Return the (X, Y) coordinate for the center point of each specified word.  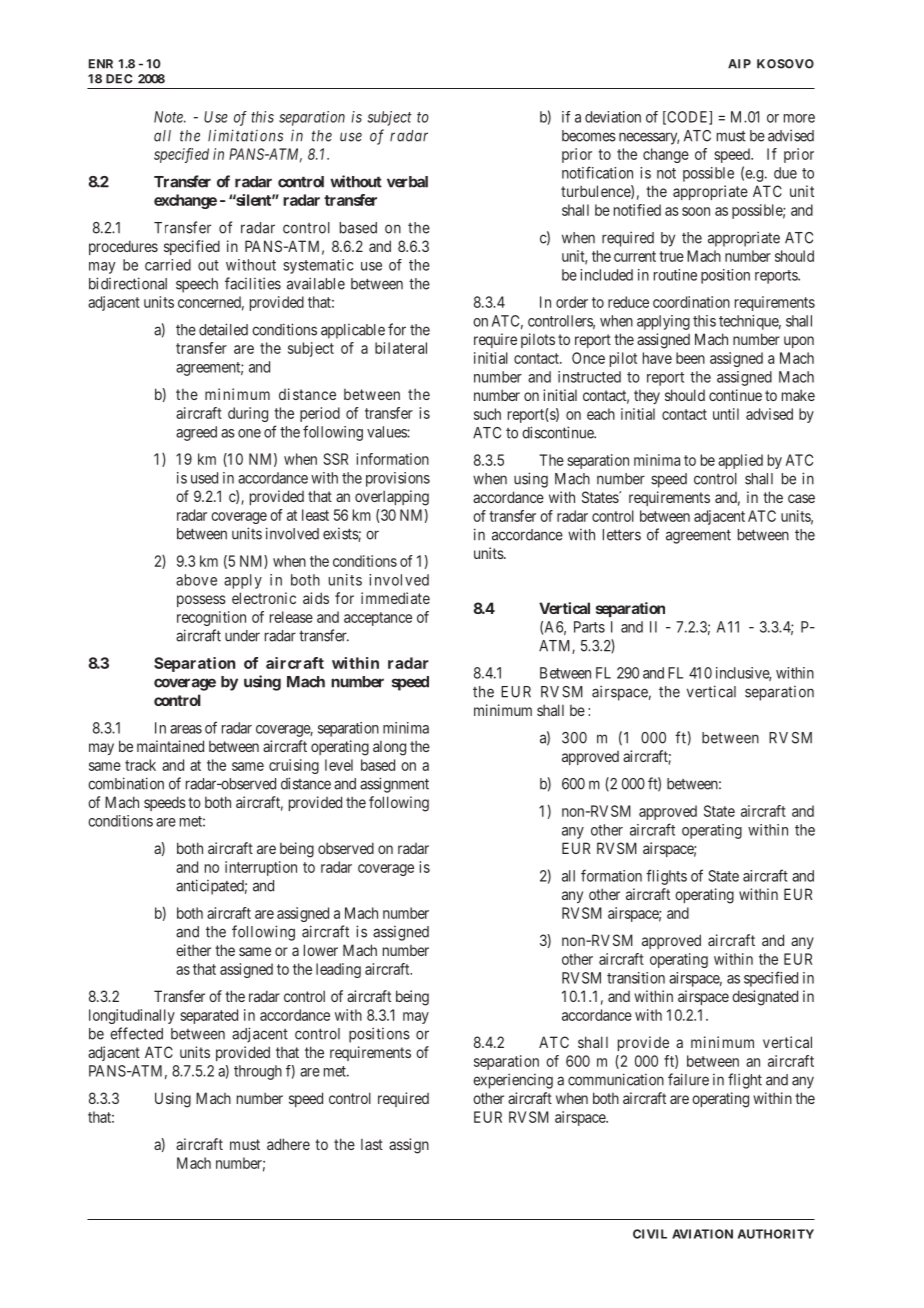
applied (740, 461)
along (389, 748)
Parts (589, 627)
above (196, 580)
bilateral (401, 348)
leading (338, 970)
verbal (407, 182)
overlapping (392, 498)
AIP (739, 64)
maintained (170, 746)
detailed (223, 329)
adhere (288, 1144)
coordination (691, 302)
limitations (245, 135)
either (193, 950)
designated (765, 998)
